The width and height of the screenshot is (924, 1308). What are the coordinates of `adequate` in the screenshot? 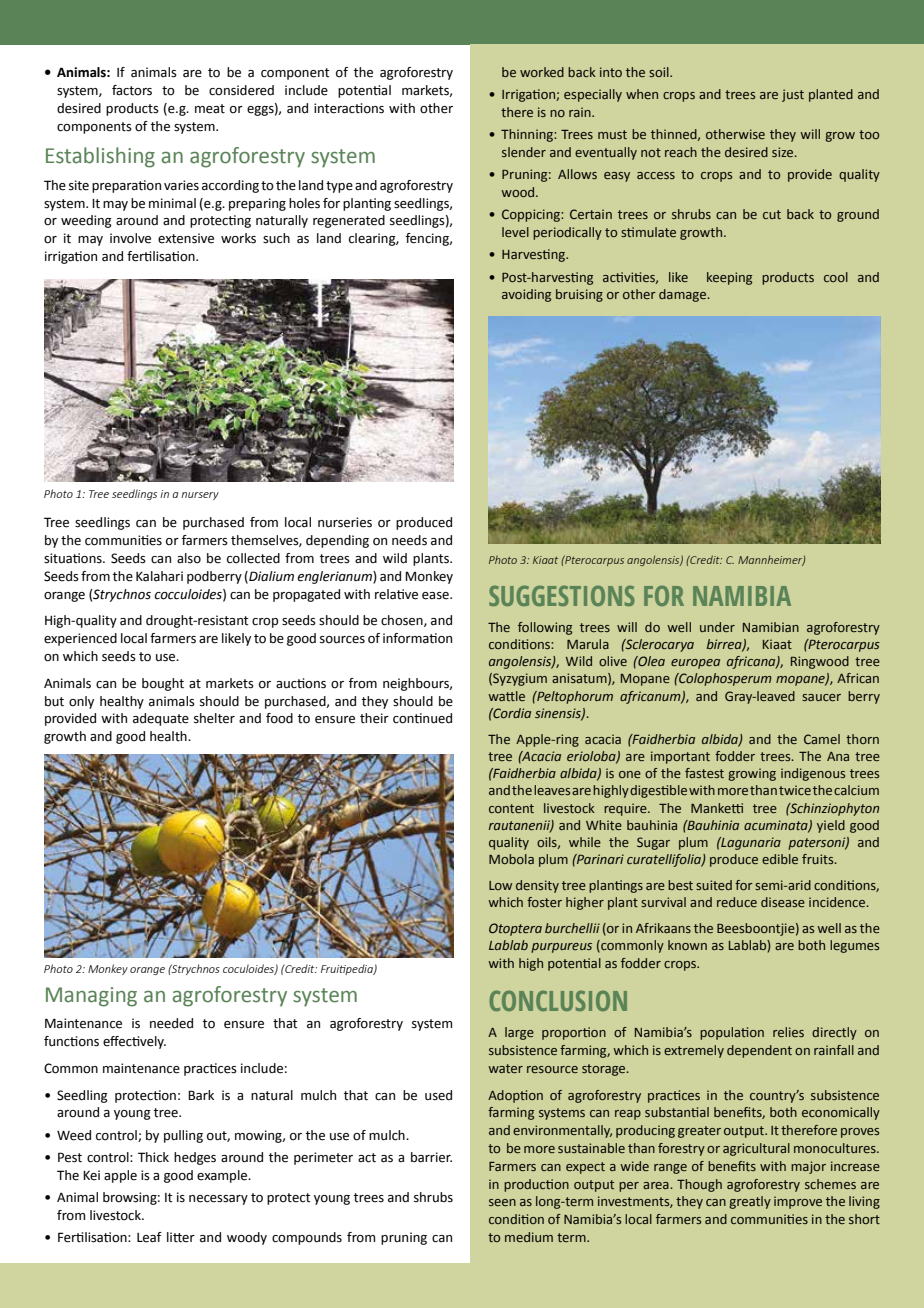 It's located at (161, 719).
